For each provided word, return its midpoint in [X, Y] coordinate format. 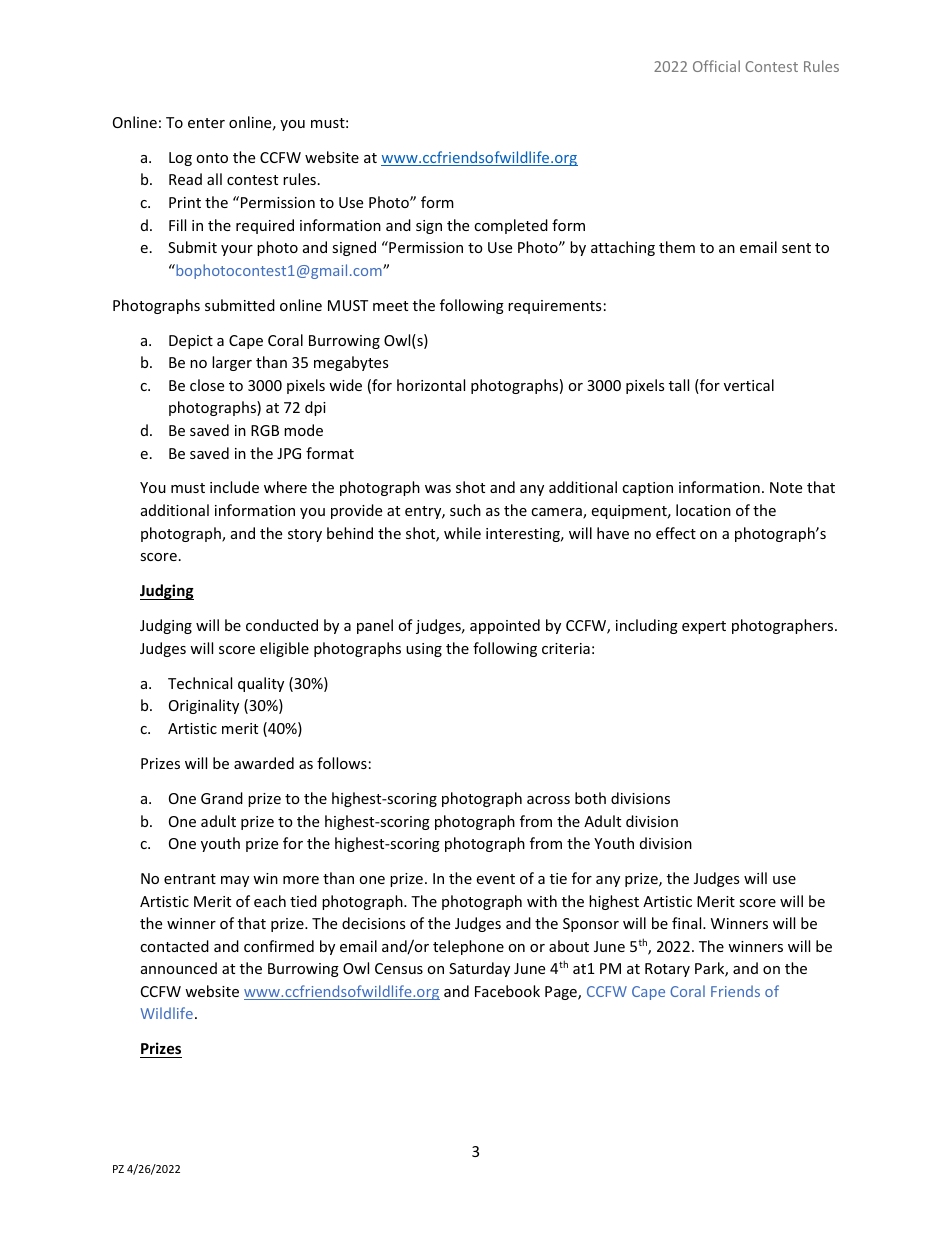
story [305, 535]
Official [716, 66]
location [703, 510]
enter [206, 123]
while [462, 533]
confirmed [279, 946]
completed [511, 226]
